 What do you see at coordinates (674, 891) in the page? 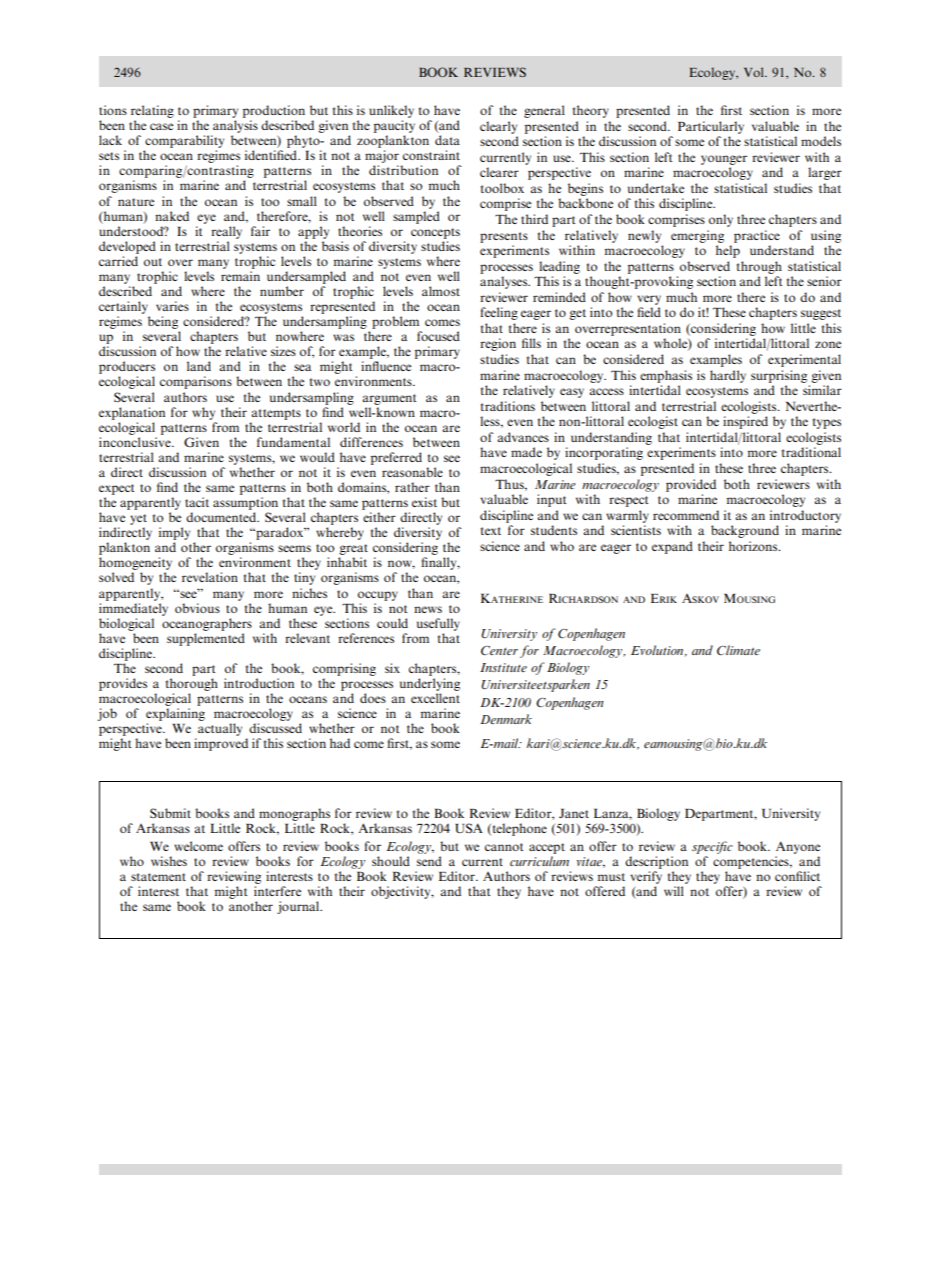
I see `will` at bounding box center [674, 891].
